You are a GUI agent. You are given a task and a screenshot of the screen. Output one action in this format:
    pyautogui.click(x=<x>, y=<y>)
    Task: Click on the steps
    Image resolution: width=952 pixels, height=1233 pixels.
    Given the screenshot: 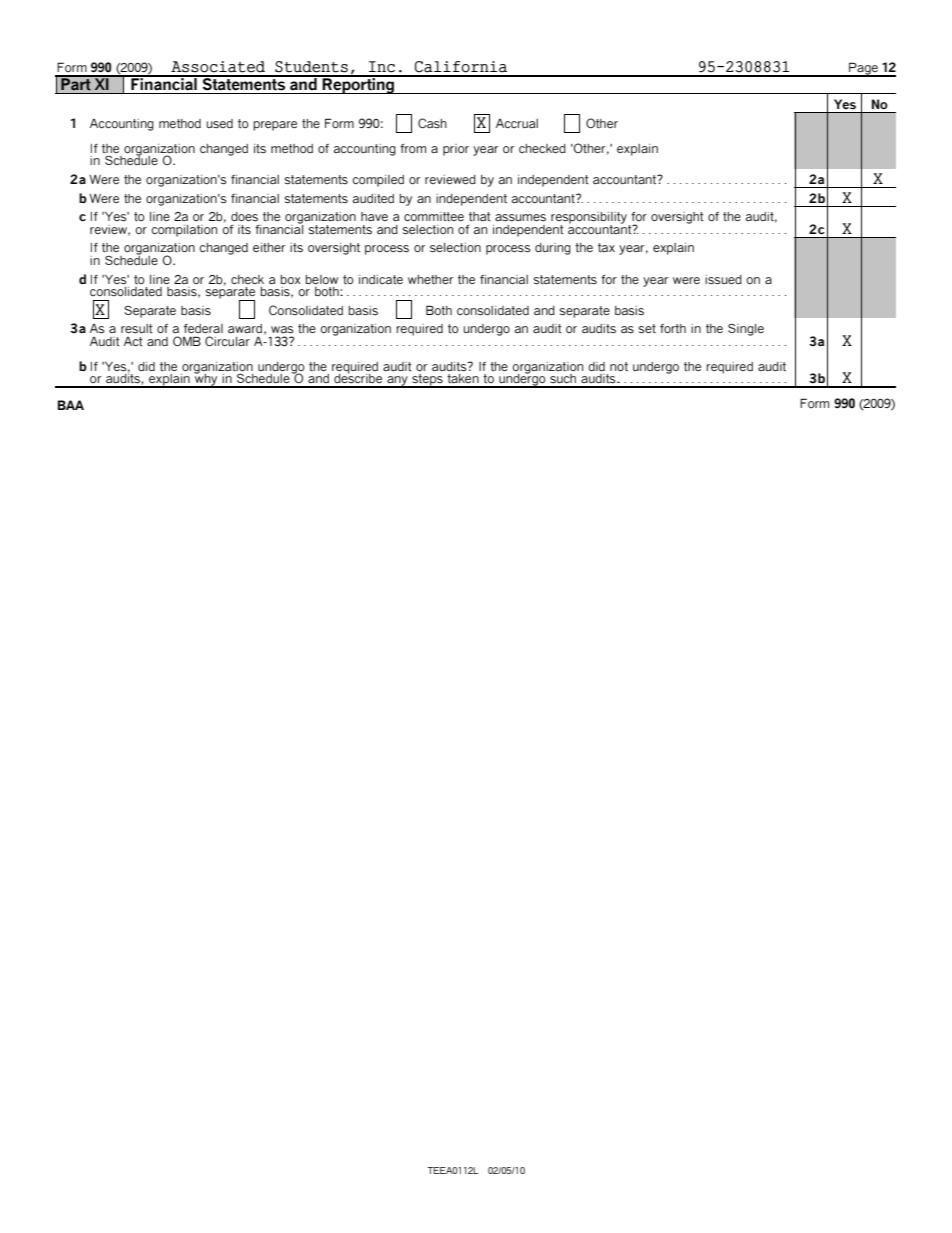 What is the action you would take?
    pyautogui.click(x=427, y=381)
